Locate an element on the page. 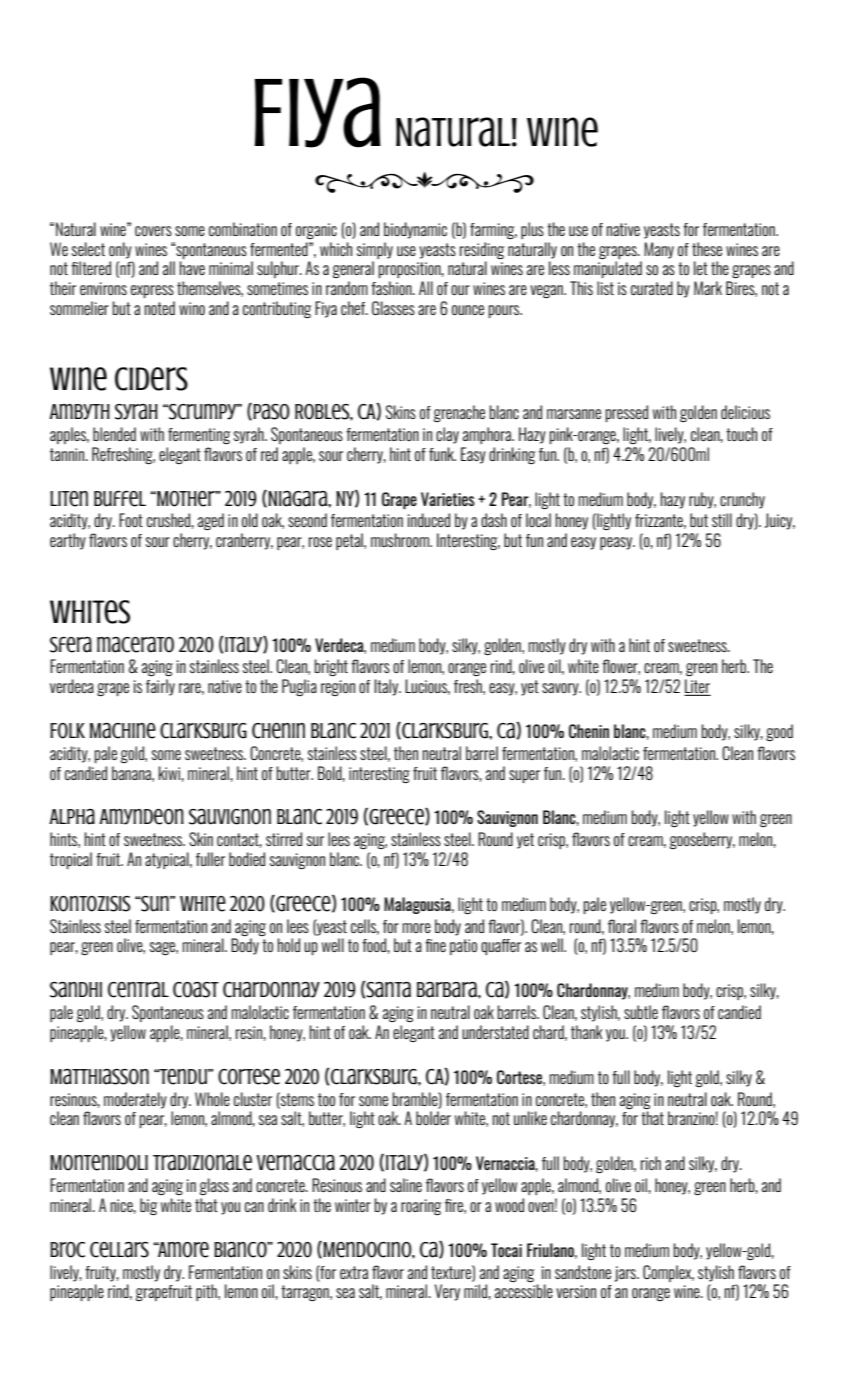 The image size is (849, 1400). patio is located at coordinates (463, 947).
